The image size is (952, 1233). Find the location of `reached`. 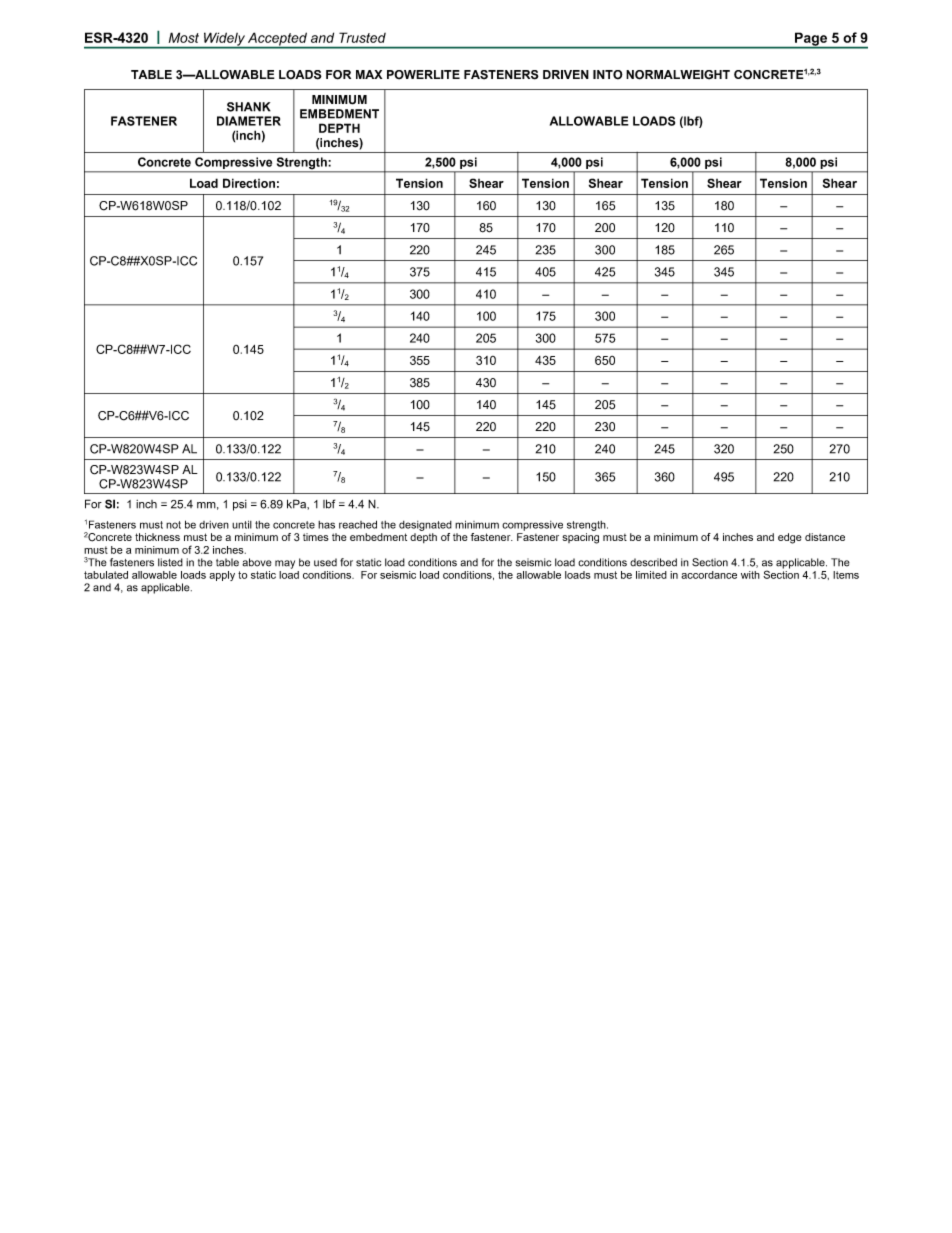

reached is located at coordinates (358, 524).
